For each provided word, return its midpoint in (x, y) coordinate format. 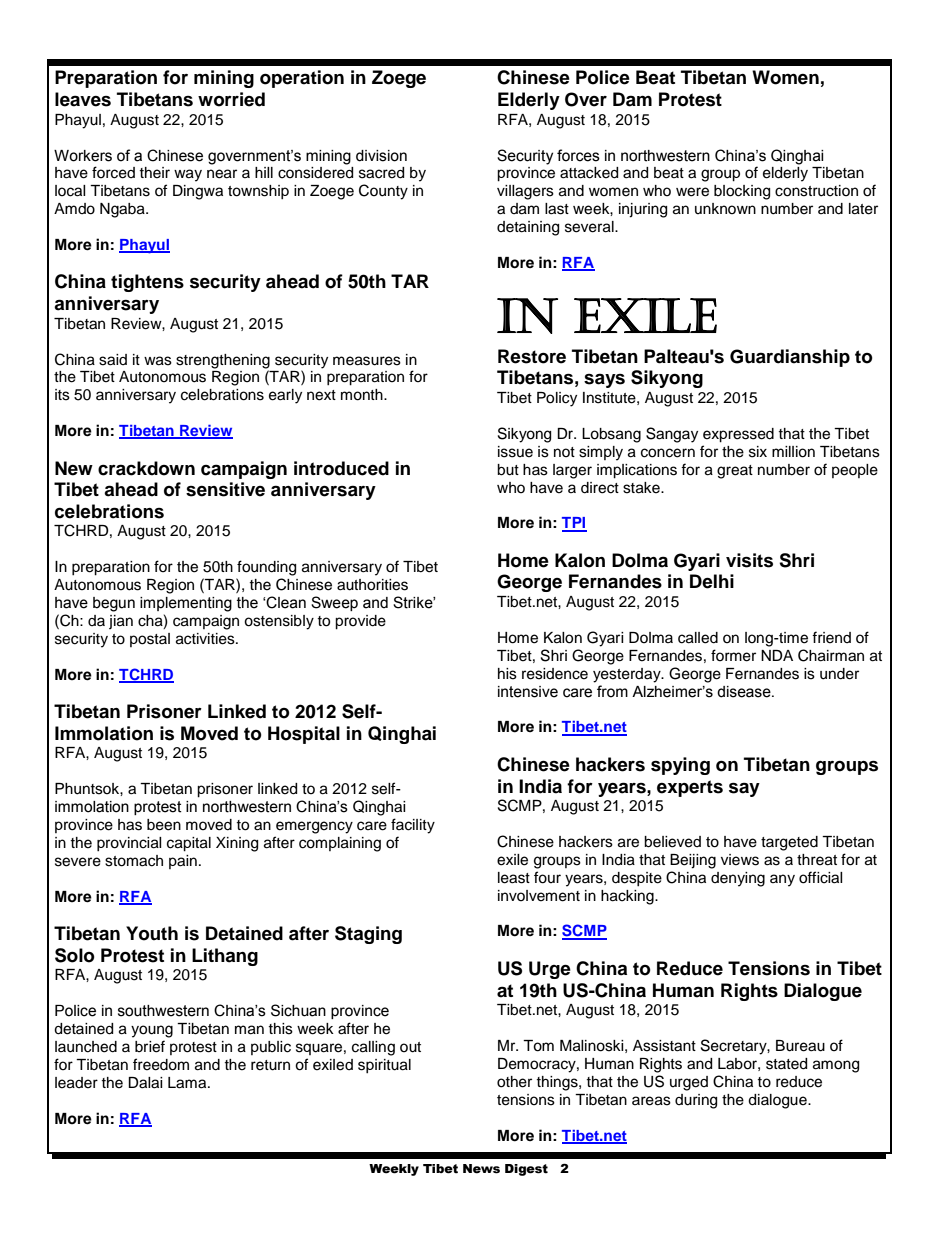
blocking (742, 192)
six (758, 452)
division (381, 156)
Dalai (145, 1083)
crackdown (146, 468)
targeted (789, 843)
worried (231, 99)
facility (413, 826)
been (164, 825)
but (508, 470)
